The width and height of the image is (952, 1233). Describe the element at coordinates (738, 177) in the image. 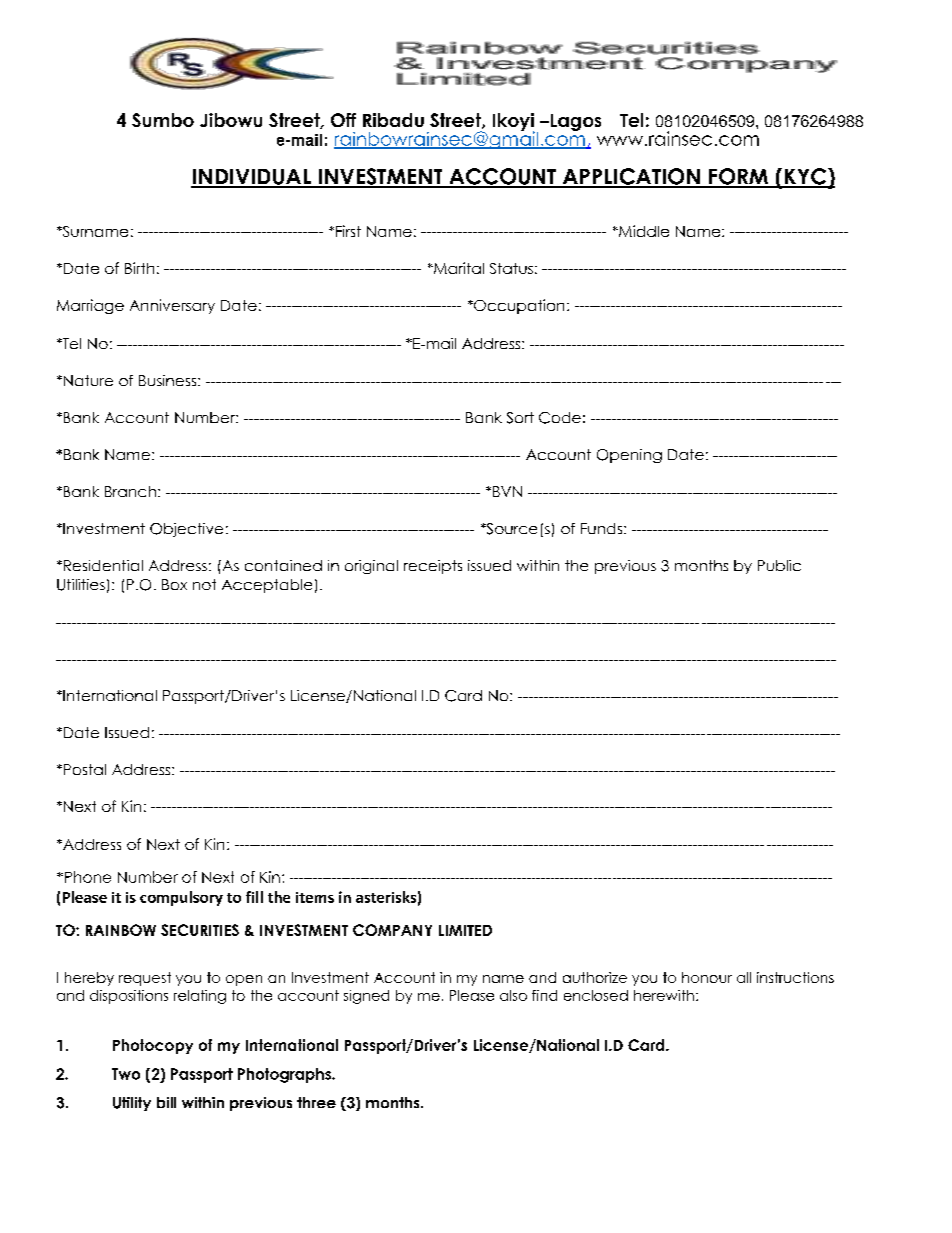

I see `FORM` at that location.
